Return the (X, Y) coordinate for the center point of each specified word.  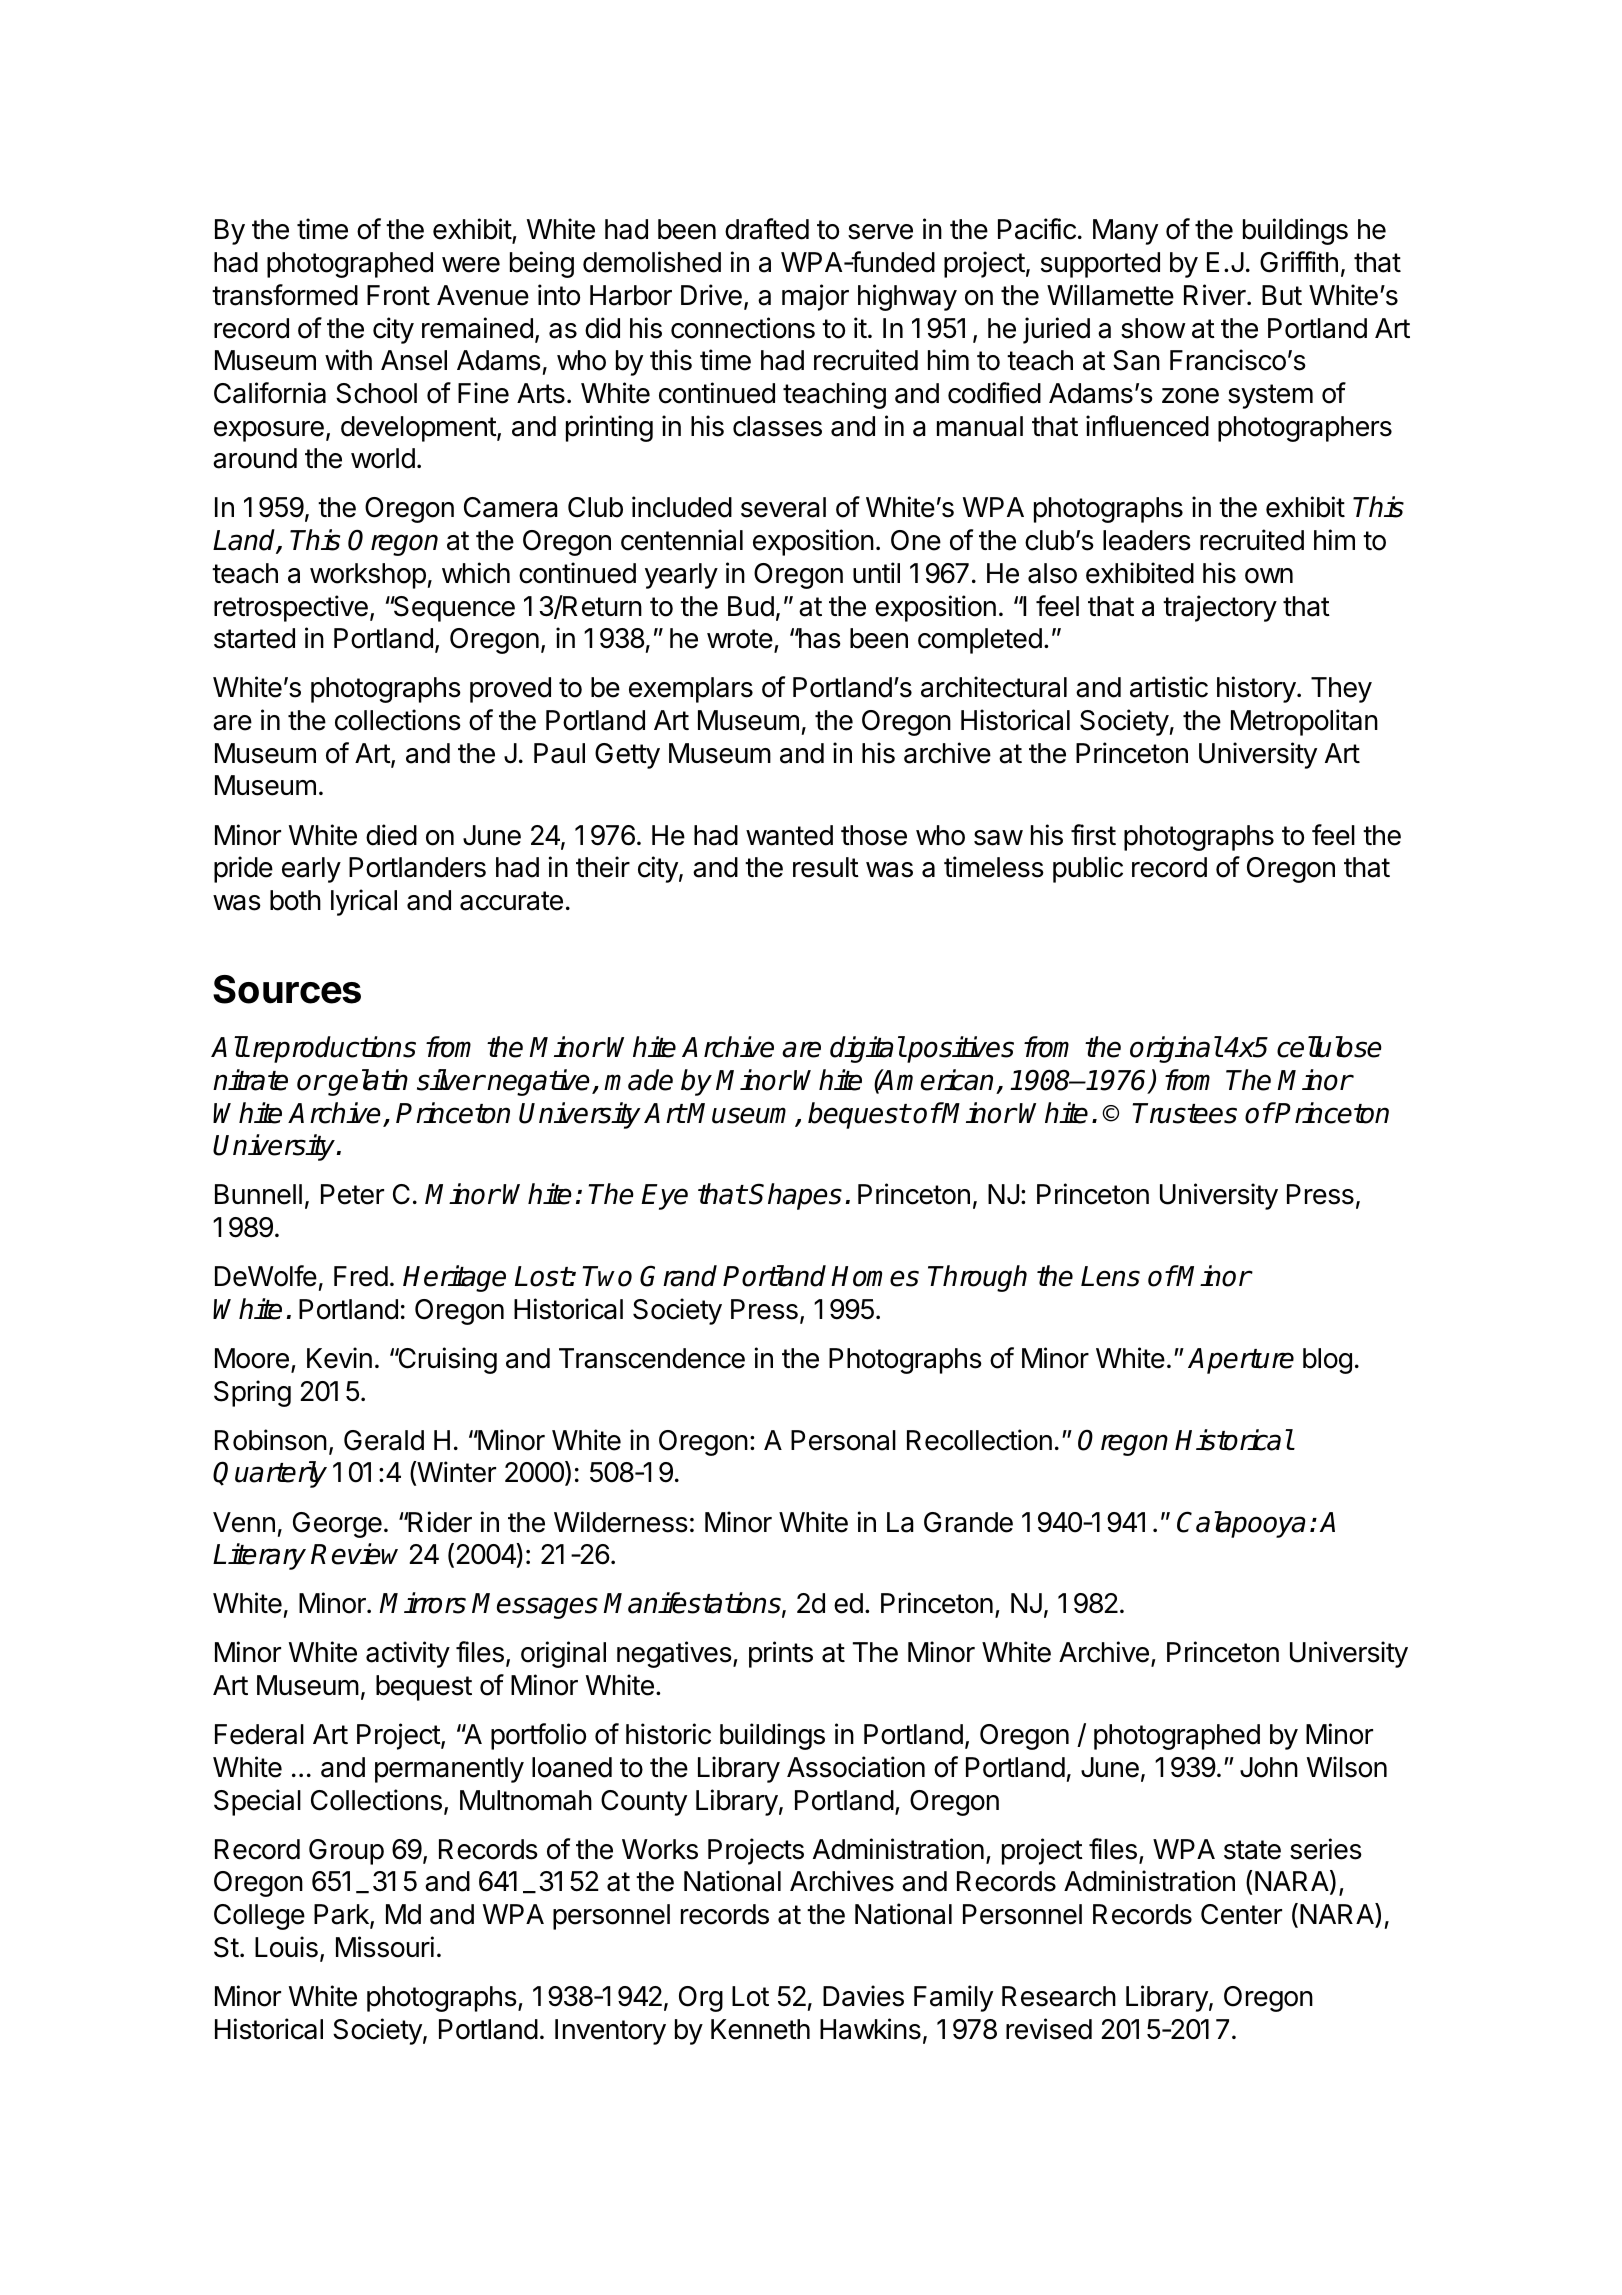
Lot (750, 1996)
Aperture (1241, 1361)
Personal (843, 1440)
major (815, 297)
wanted (789, 835)
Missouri (385, 1947)
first (1093, 835)
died (391, 835)
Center (1241, 1914)
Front (398, 295)
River (1216, 295)
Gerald (384, 1440)
